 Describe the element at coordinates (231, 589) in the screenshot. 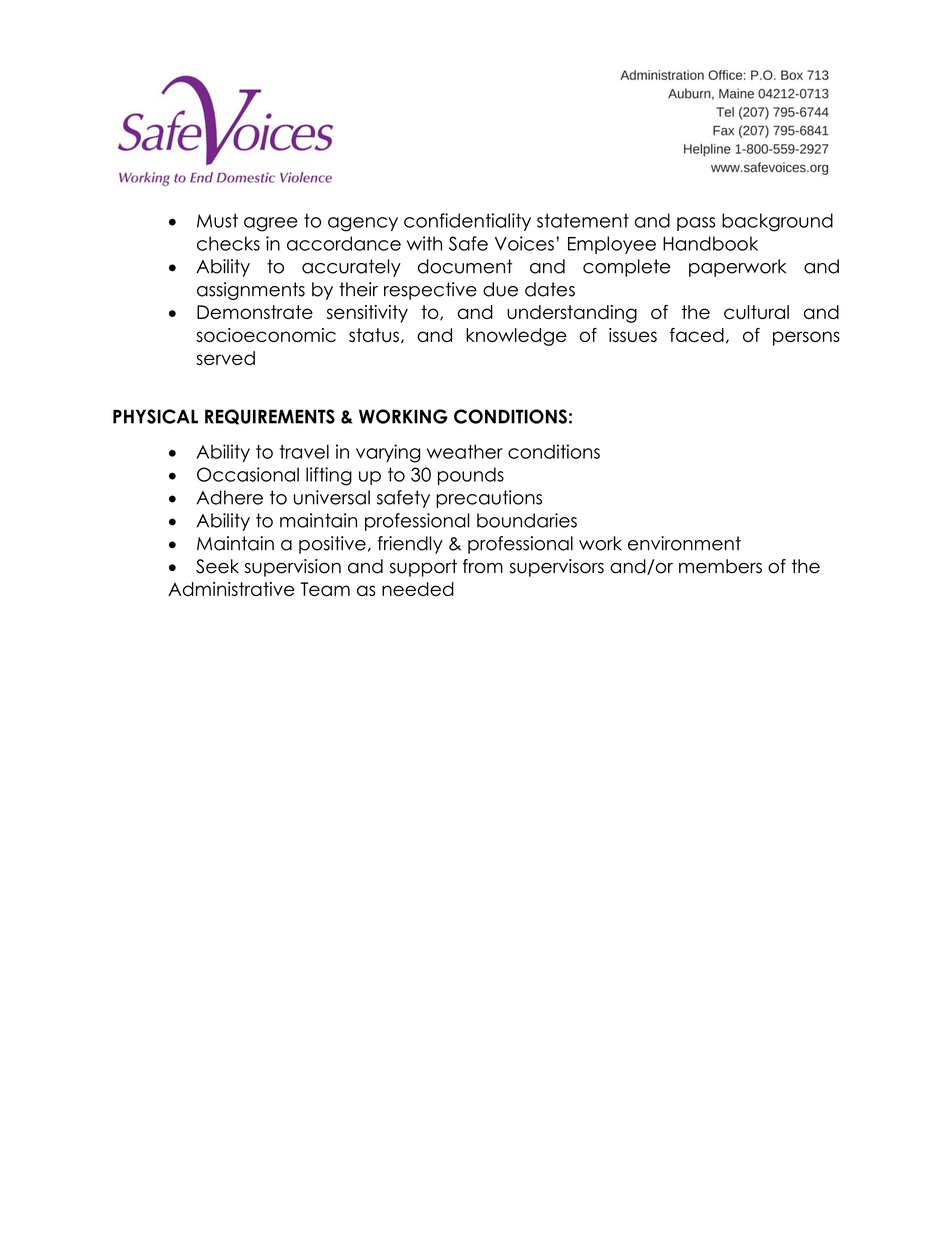

I see `Administrative` at that location.
